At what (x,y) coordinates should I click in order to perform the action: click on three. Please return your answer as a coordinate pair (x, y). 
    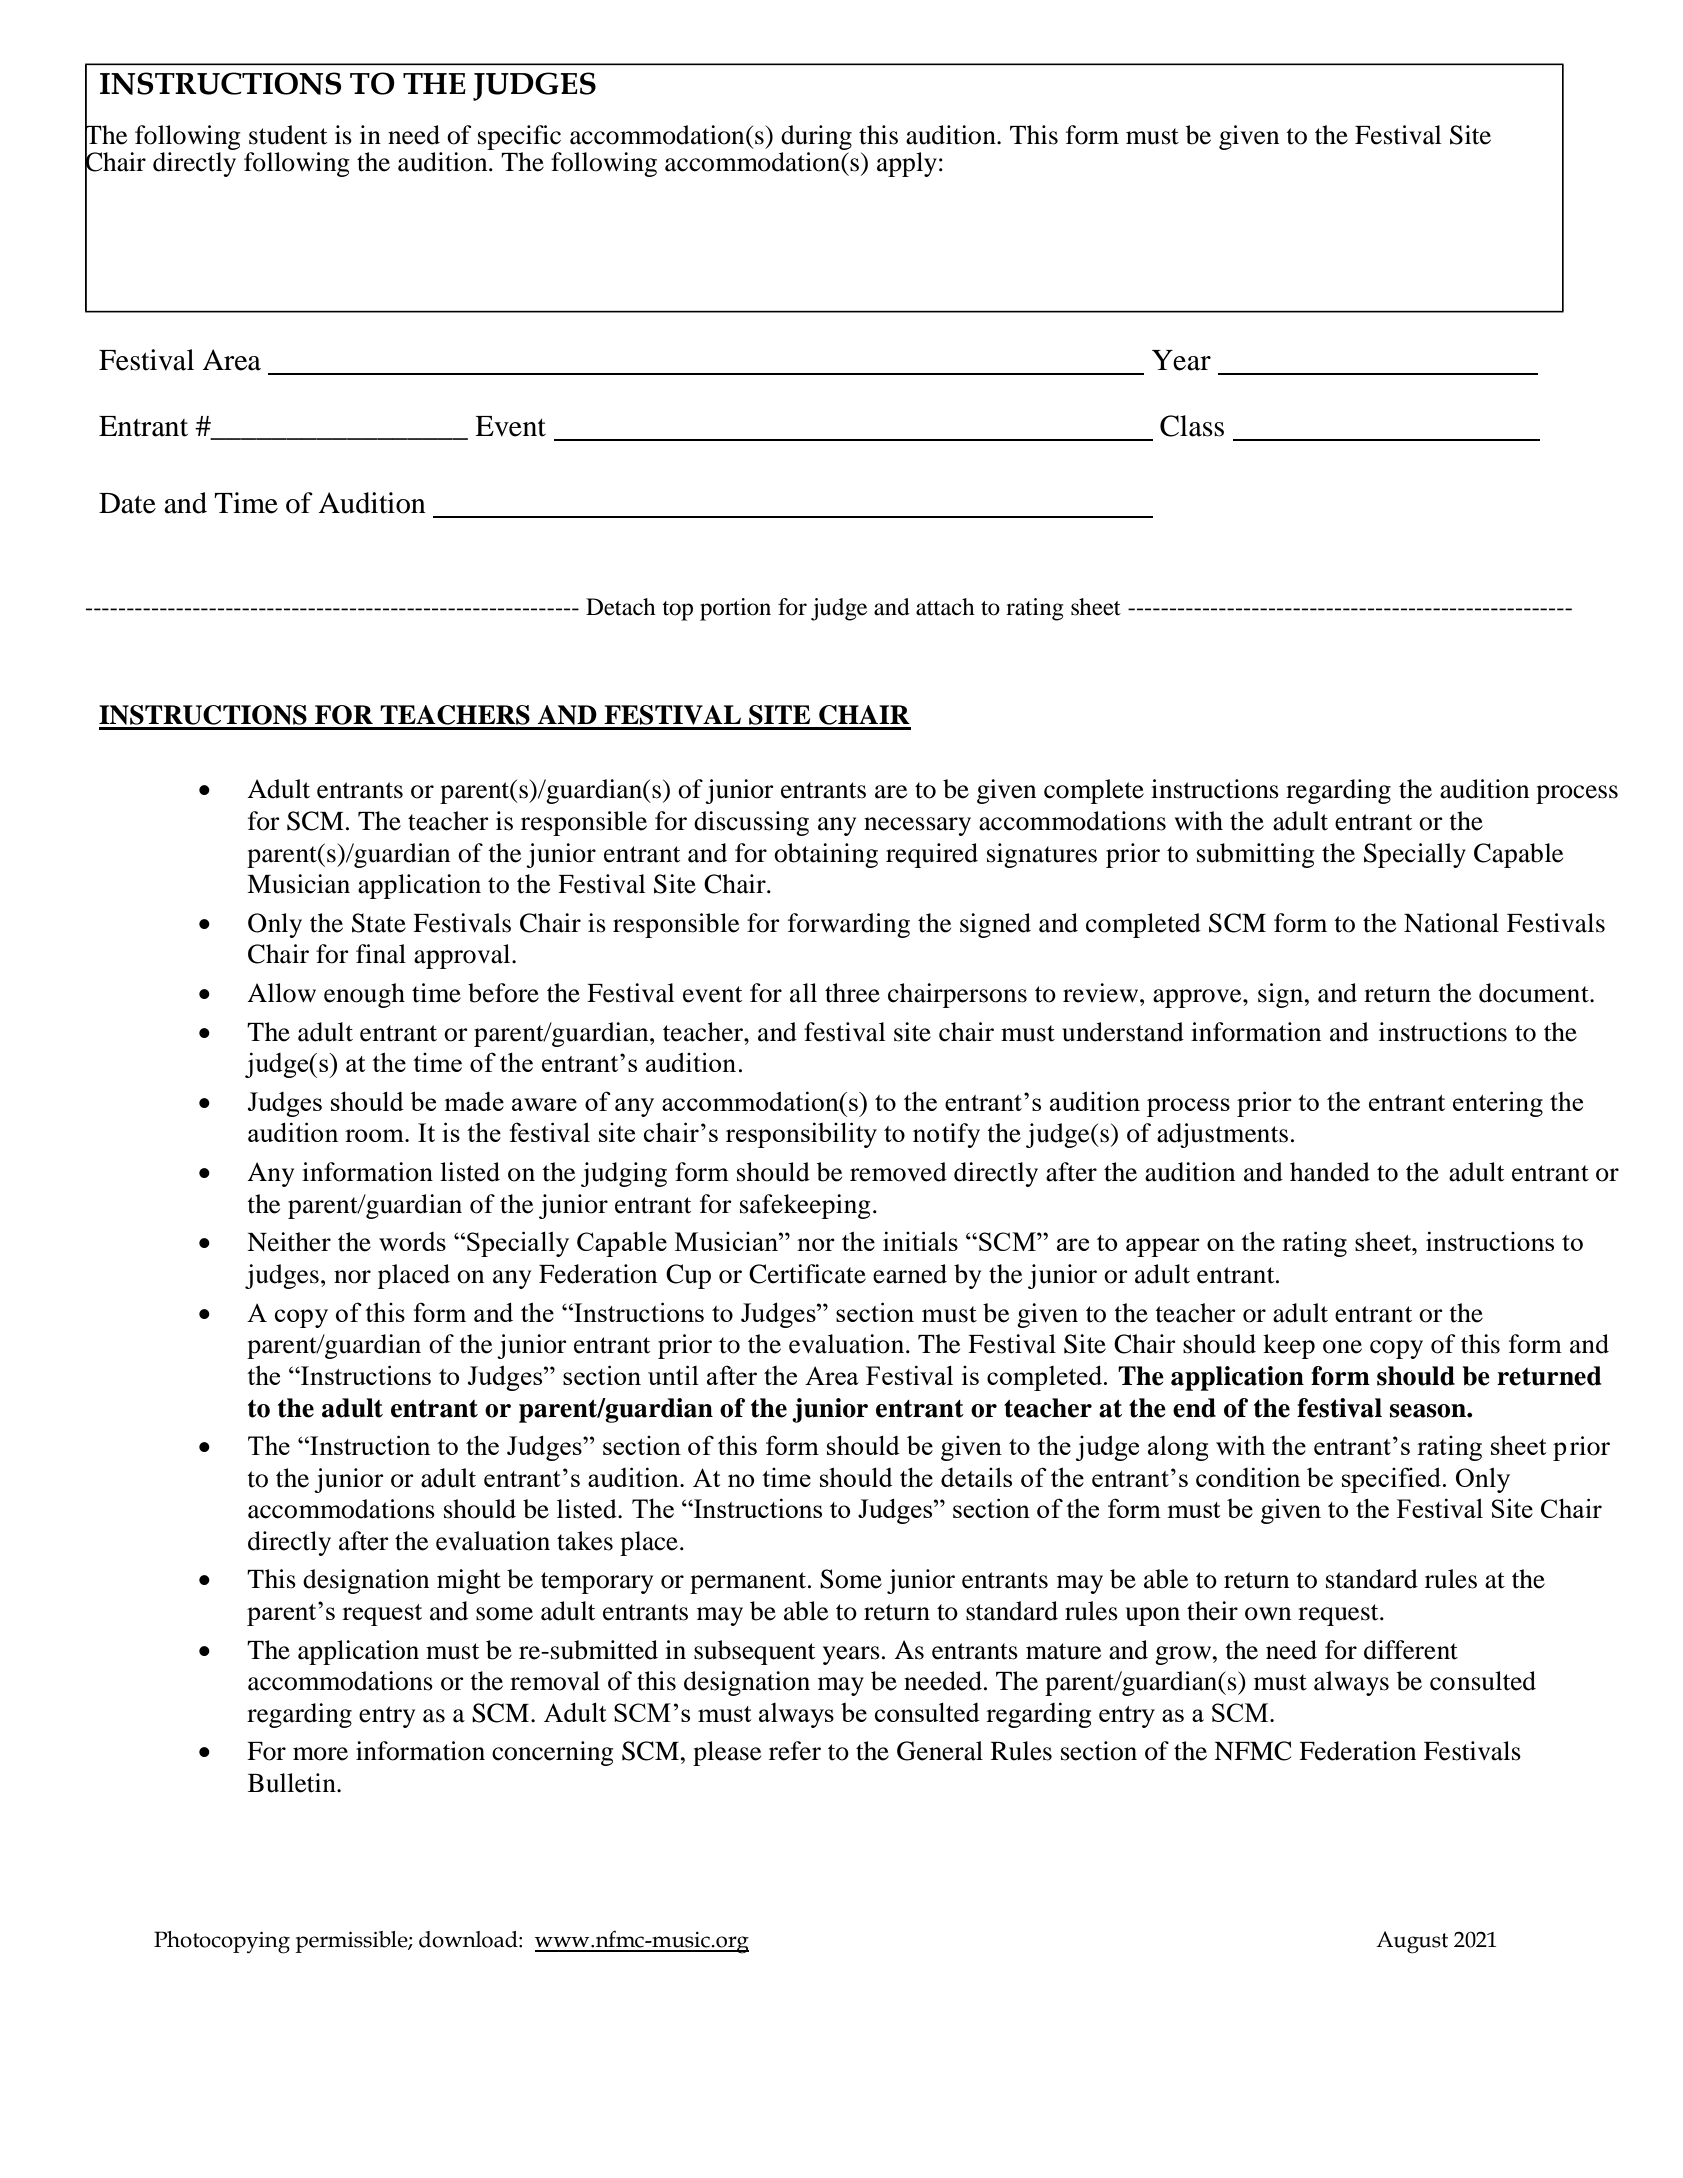
    Looking at the image, I should click on (852, 993).
